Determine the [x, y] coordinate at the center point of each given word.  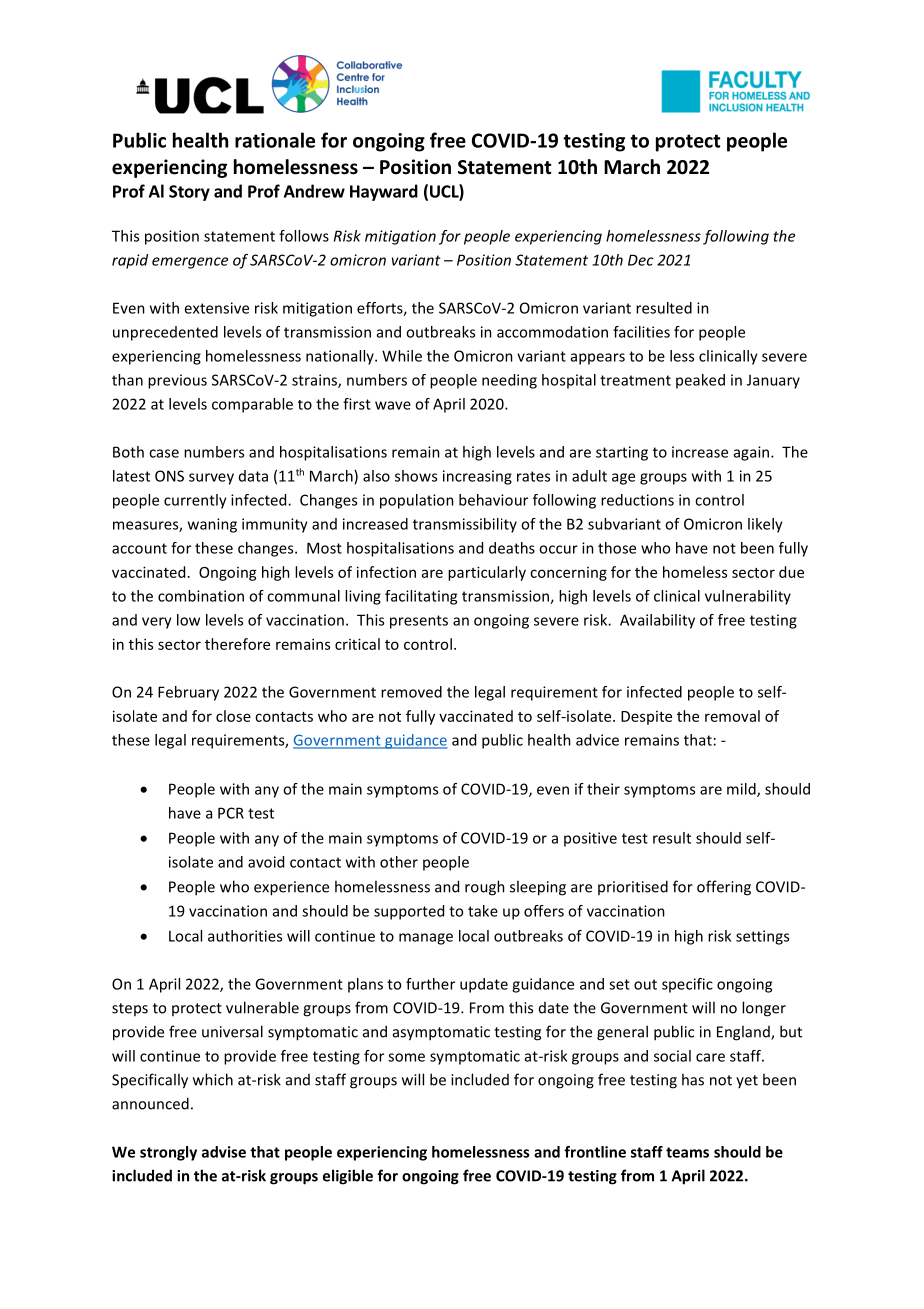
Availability [657, 621]
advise [224, 1152]
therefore [237, 644]
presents [419, 622]
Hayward [384, 192]
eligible [348, 1177]
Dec [641, 260]
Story [189, 193]
